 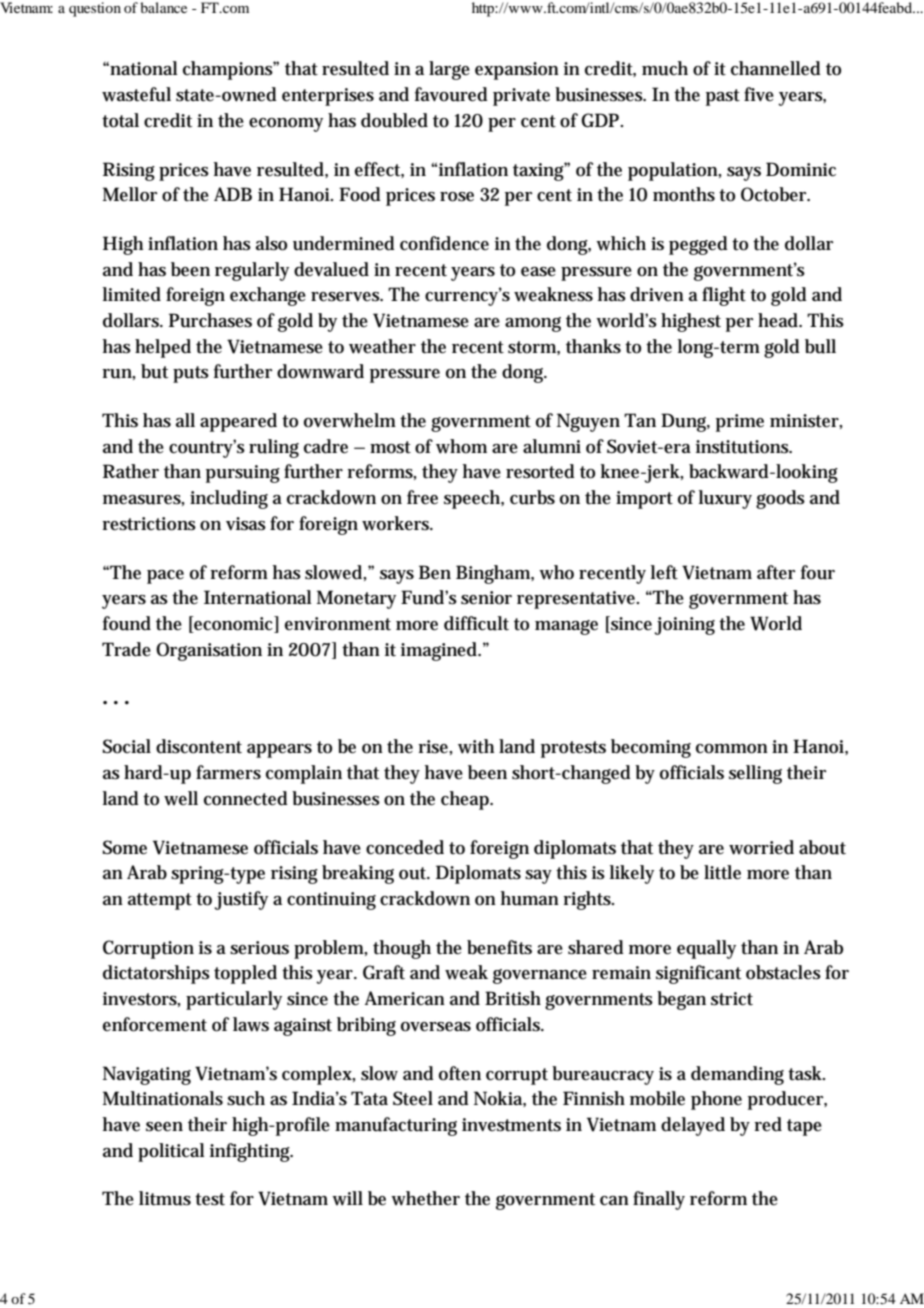 What do you see at coordinates (425, 1198) in the screenshot?
I see `whether` at bounding box center [425, 1198].
